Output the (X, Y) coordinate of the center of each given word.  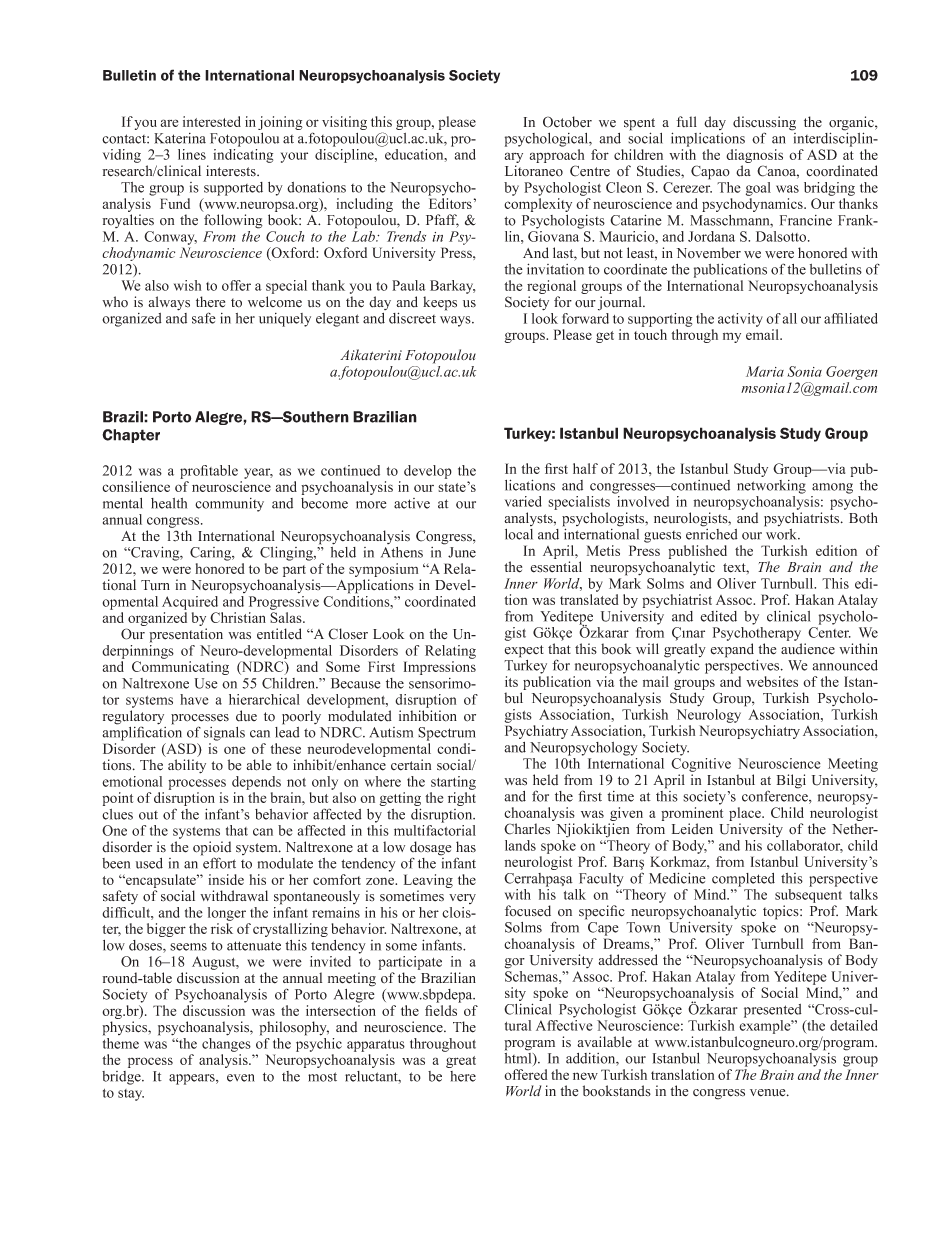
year (258, 473)
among (832, 488)
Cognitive (701, 765)
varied (523, 501)
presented (773, 1011)
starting (453, 783)
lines (192, 154)
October (567, 122)
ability (187, 766)
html (519, 1058)
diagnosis (754, 157)
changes (226, 1045)
